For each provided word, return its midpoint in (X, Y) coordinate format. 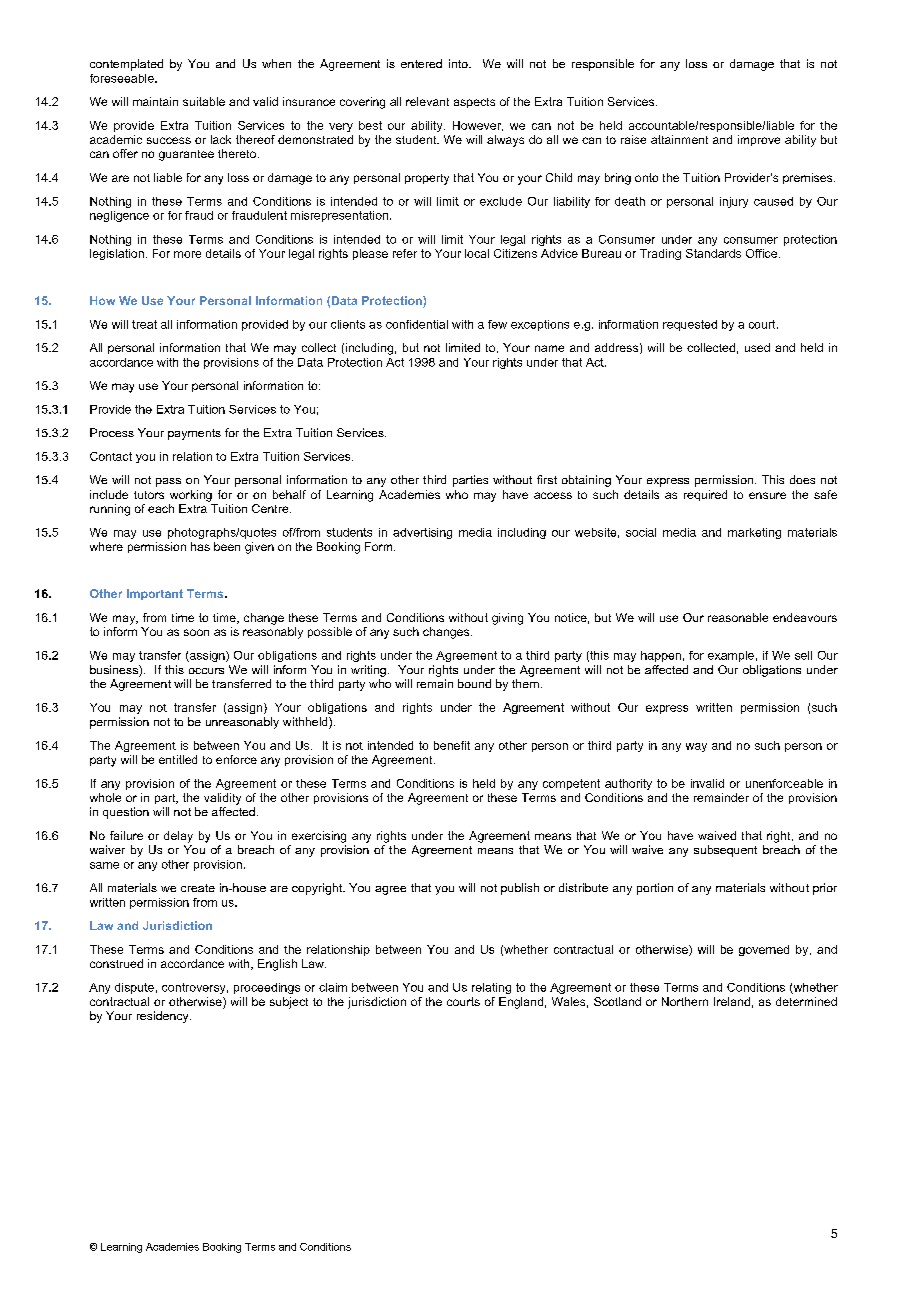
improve (759, 140)
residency (164, 1017)
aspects (474, 103)
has (200, 546)
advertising (422, 533)
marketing (754, 533)
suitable (204, 101)
